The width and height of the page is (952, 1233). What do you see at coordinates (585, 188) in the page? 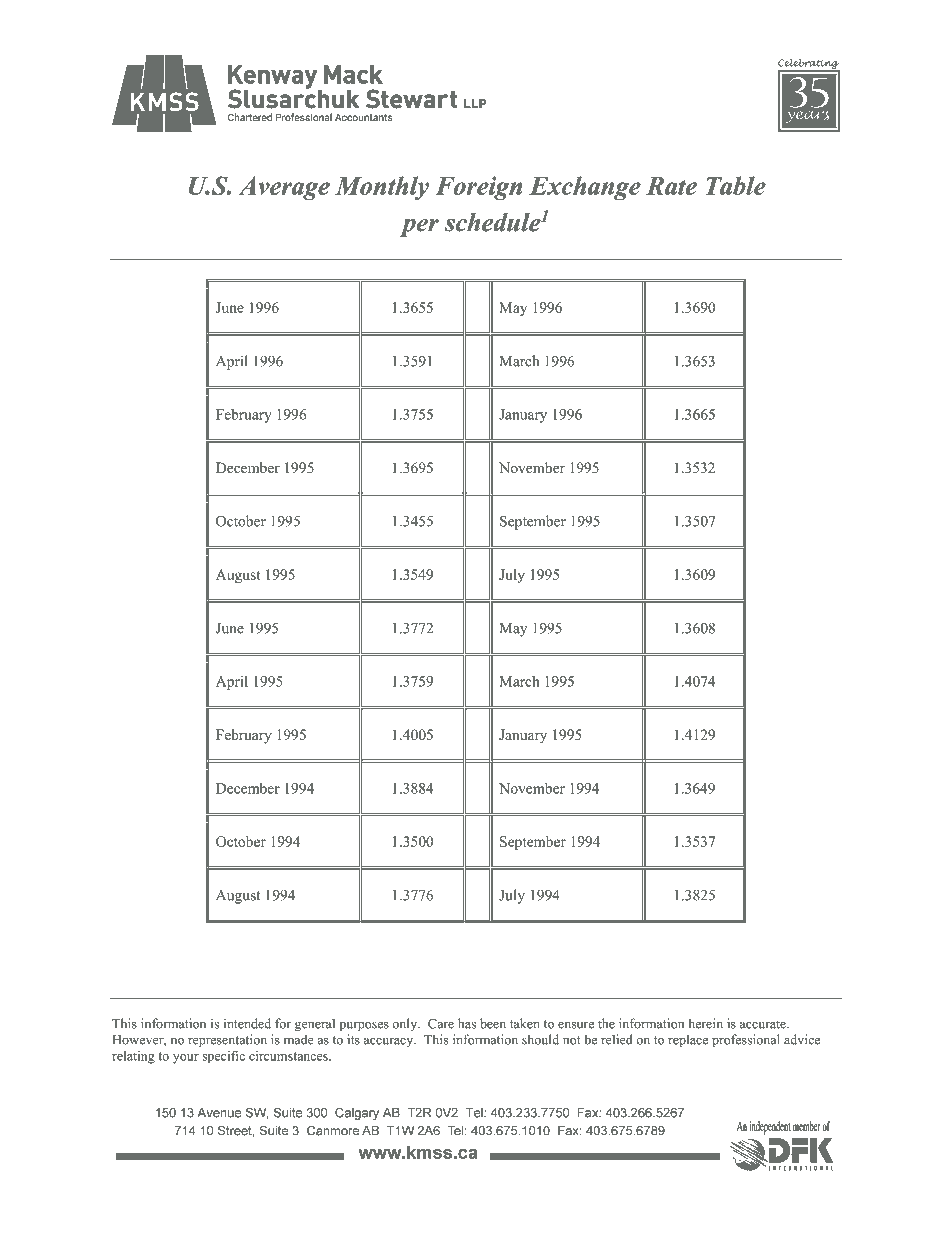
I see `Exchange` at bounding box center [585, 188].
